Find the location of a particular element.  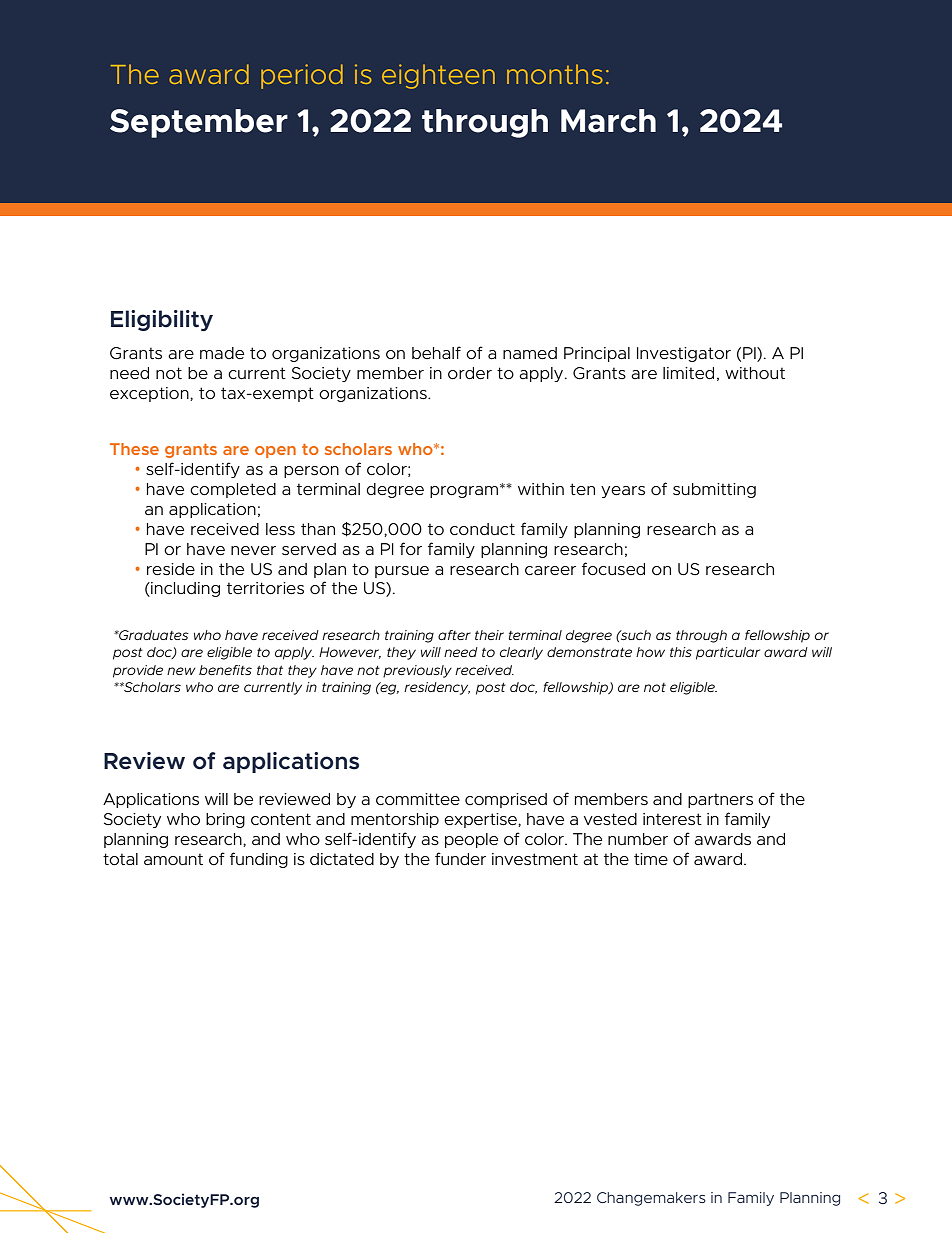

September is located at coordinates (199, 123).
